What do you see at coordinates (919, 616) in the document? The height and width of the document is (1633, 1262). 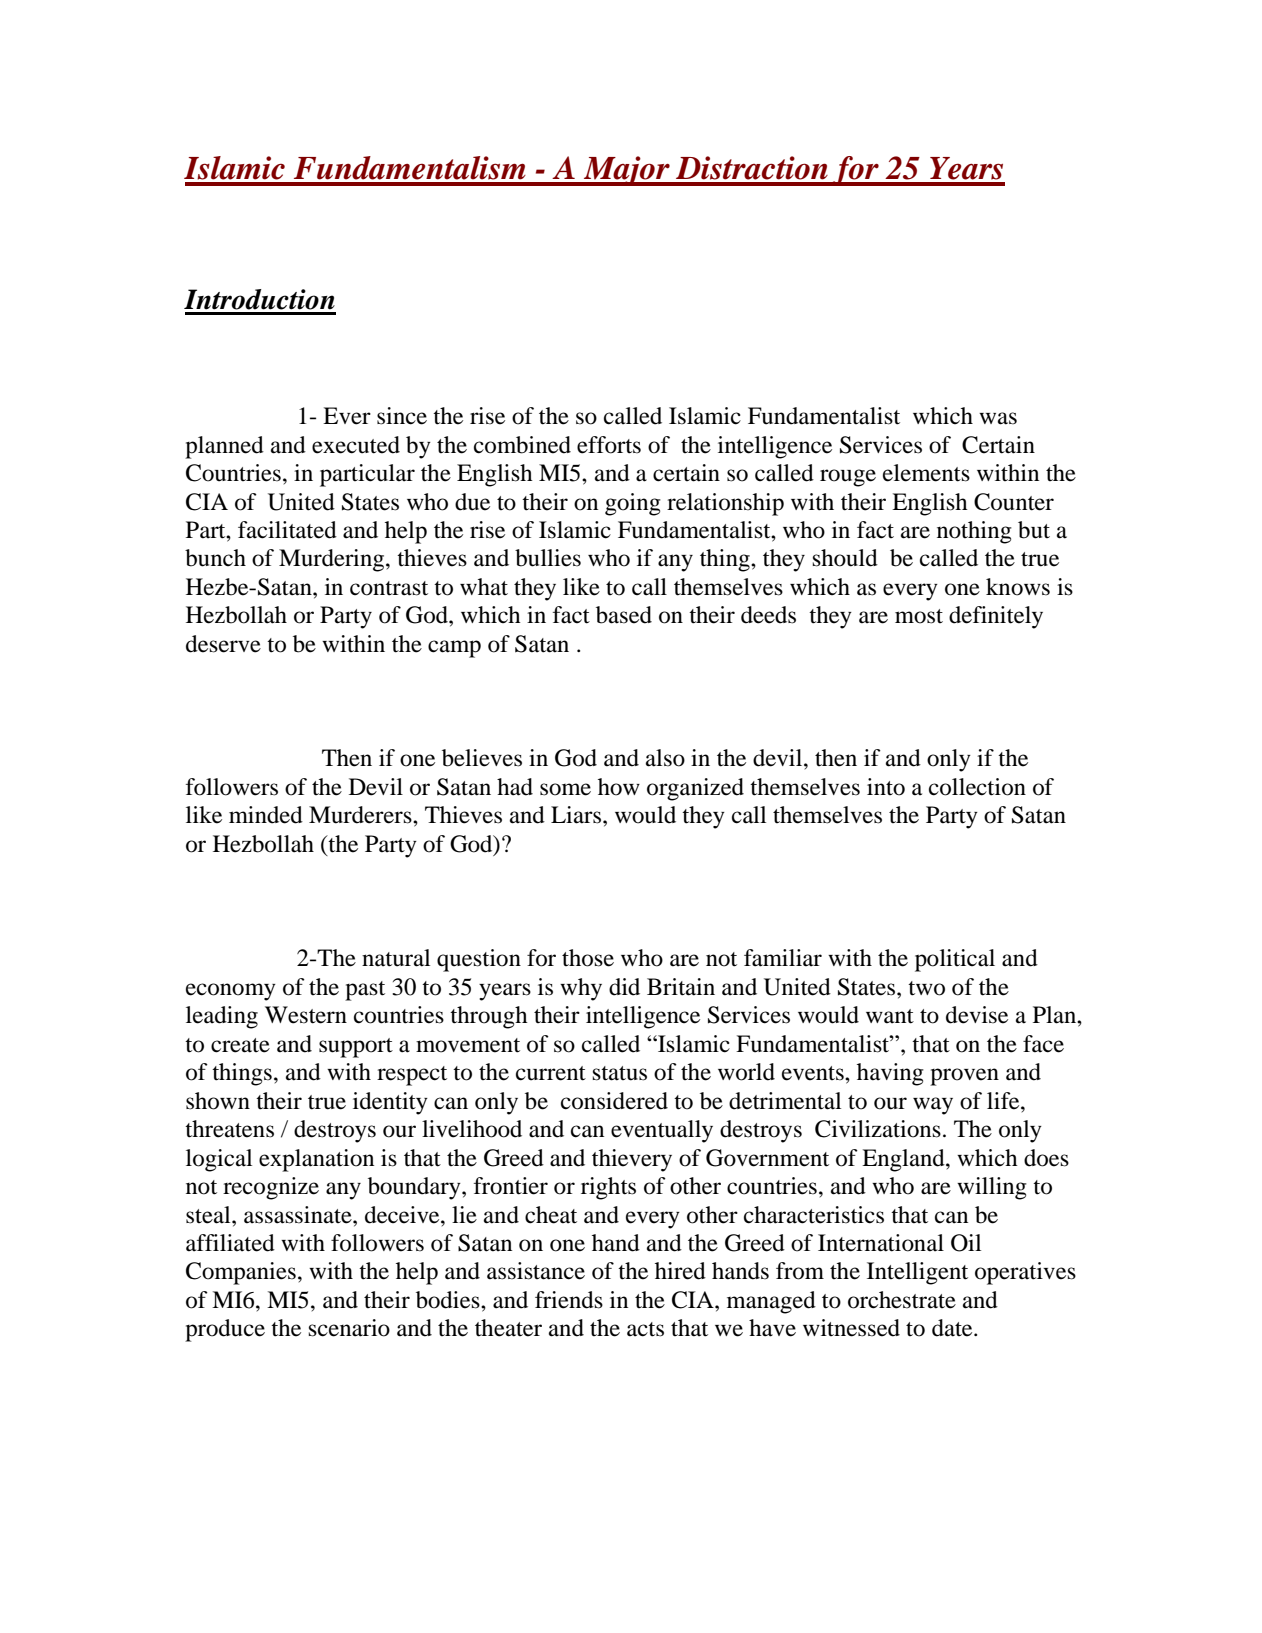 I see `most` at bounding box center [919, 616].
